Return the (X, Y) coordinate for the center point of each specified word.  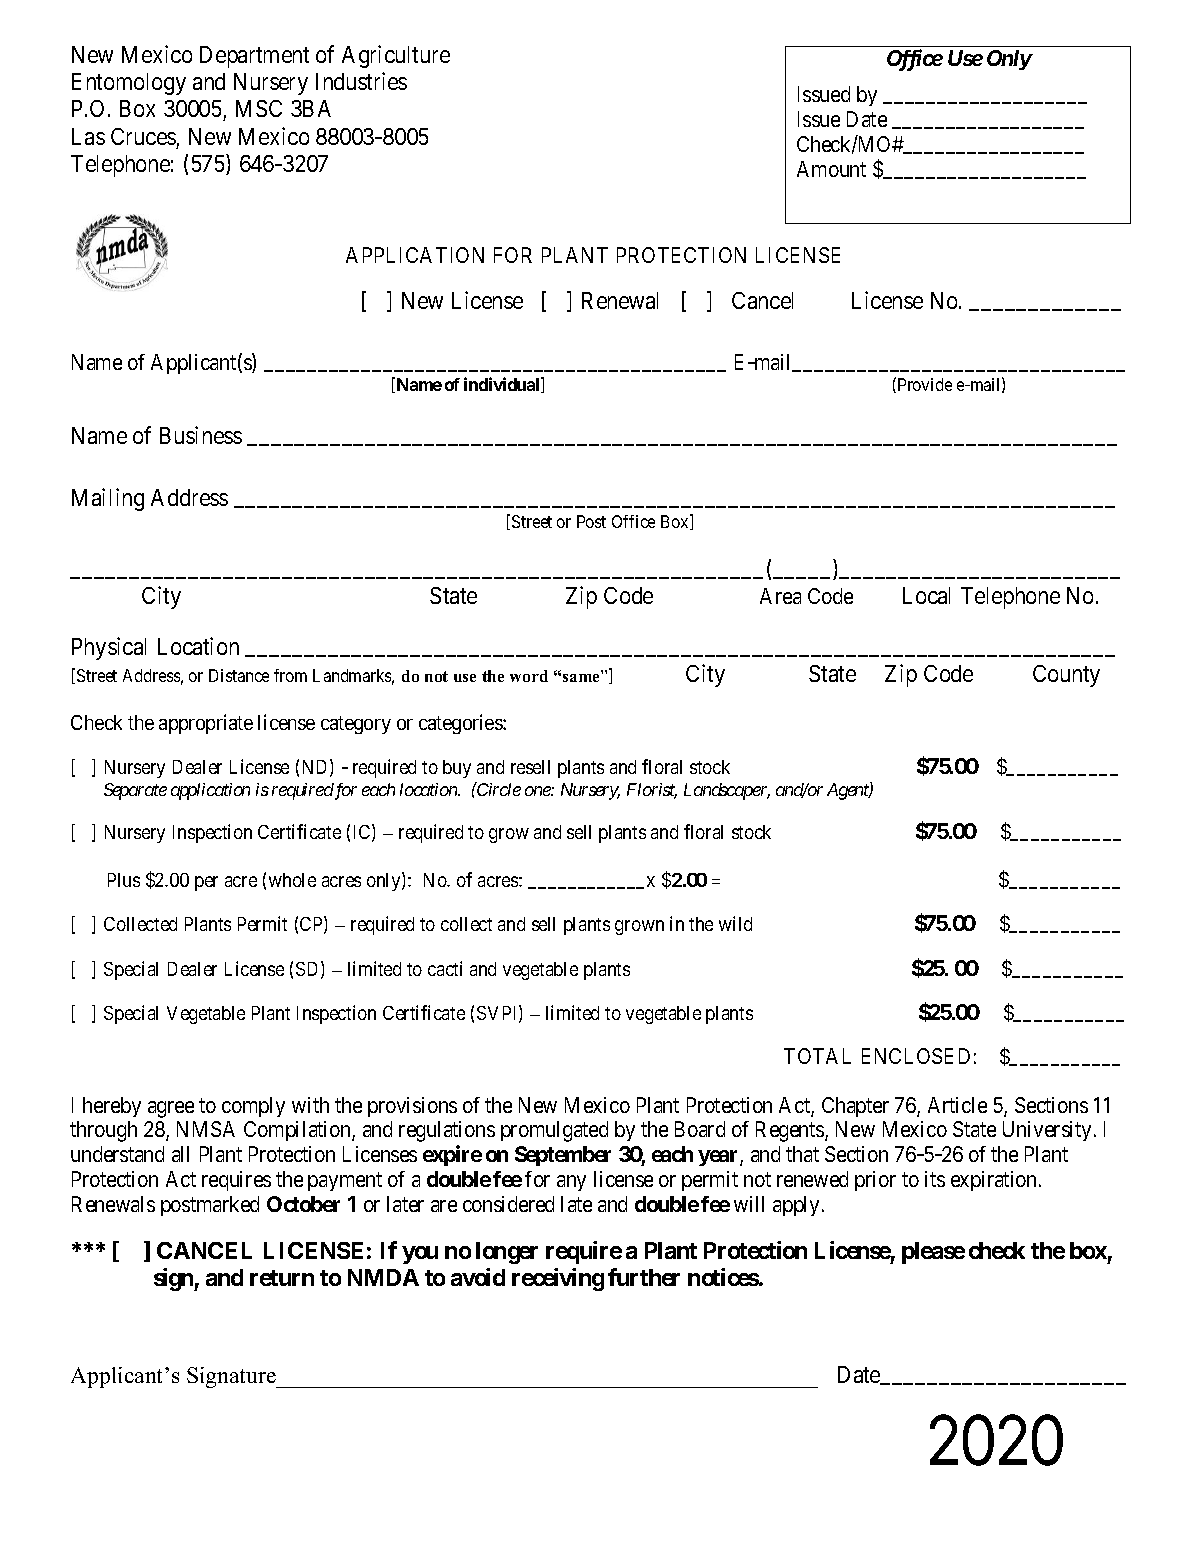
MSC (259, 108)
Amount (831, 169)
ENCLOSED (916, 1056)
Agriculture (396, 56)
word (529, 676)
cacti (445, 968)
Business (201, 435)
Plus (124, 880)
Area (780, 596)
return (282, 1278)
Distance (239, 675)
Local (926, 595)
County (1066, 676)
